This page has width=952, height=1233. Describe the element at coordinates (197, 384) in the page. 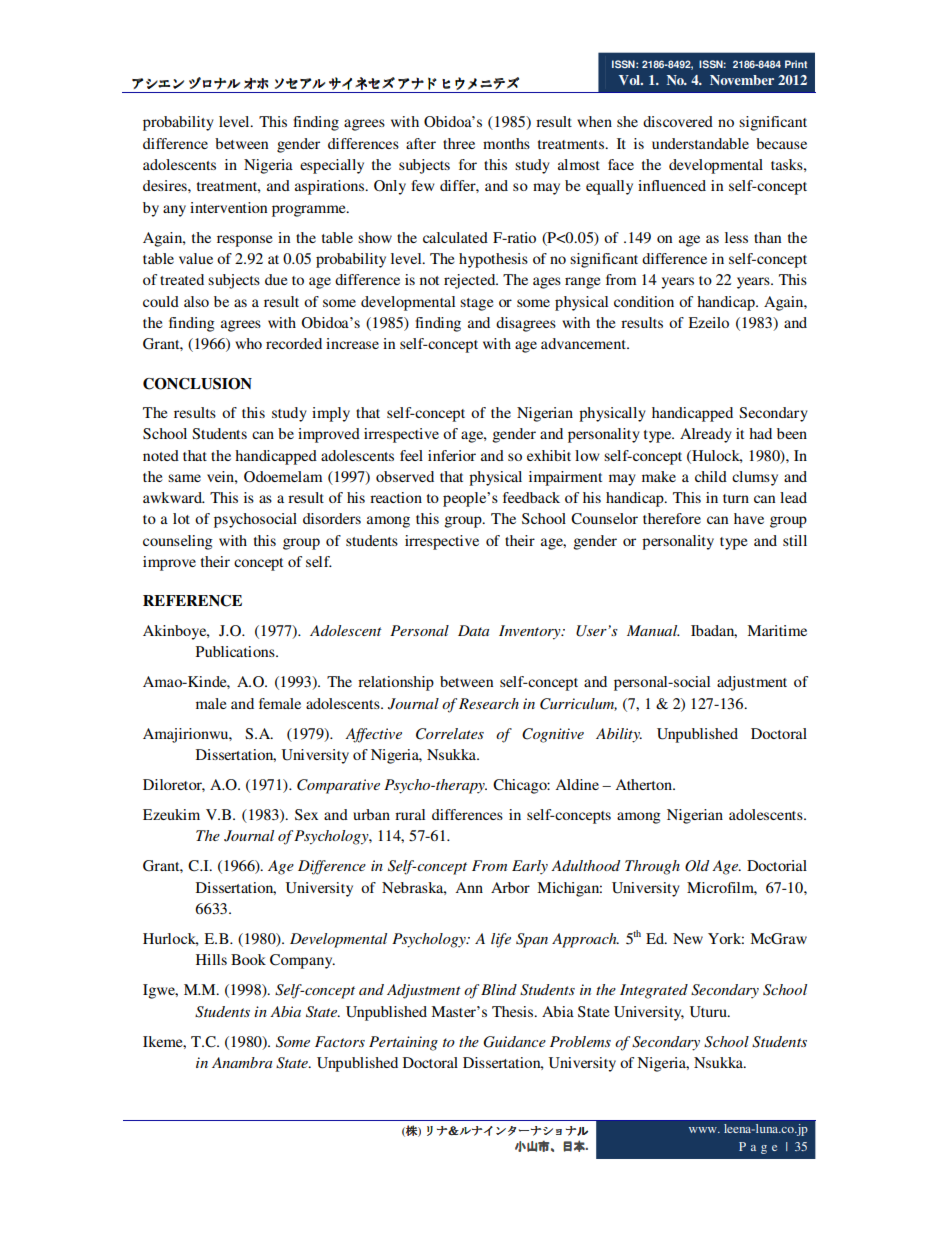

I see `CONCLUSION` at that location.
